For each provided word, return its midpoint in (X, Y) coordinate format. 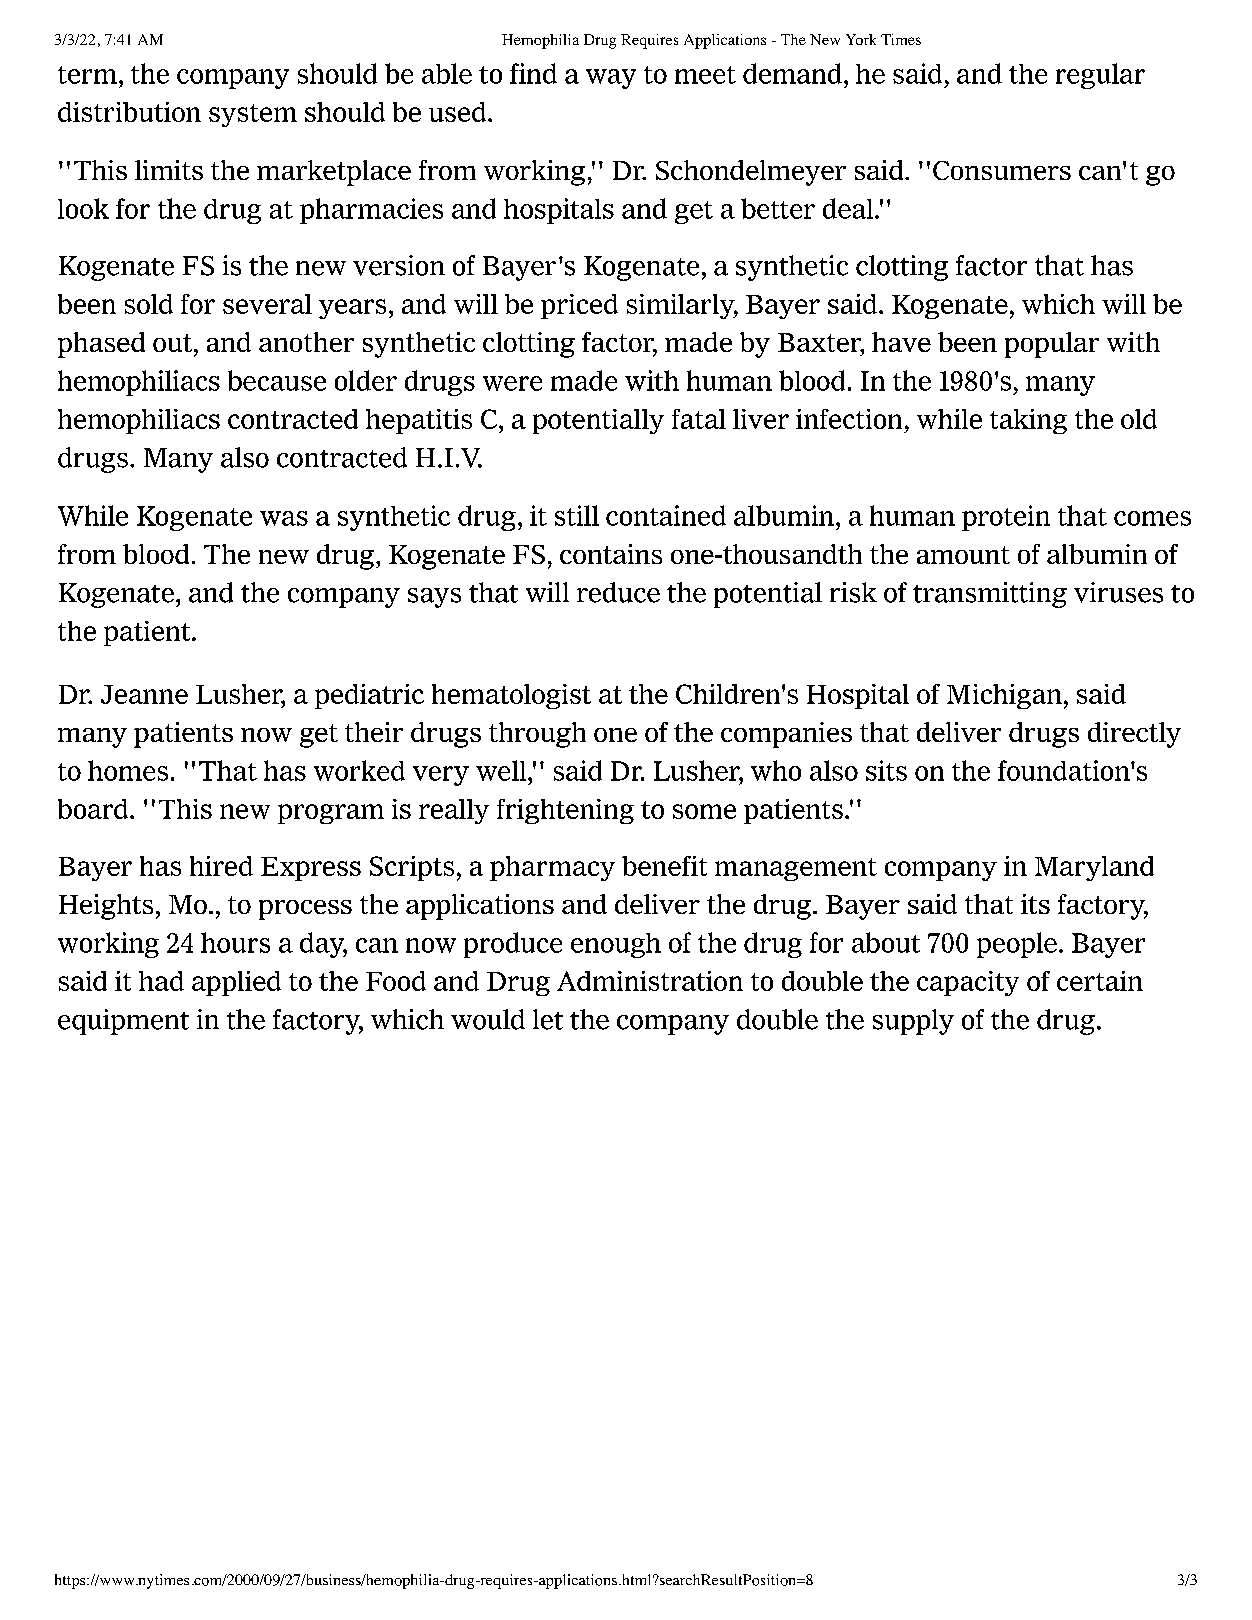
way (611, 79)
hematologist (511, 696)
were (512, 383)
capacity (968, 983)
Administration (650, 981)
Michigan (1004, 696)
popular (1052, 345)
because (277, 380)
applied (236, 983)
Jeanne (144, 694)
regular (1100, 76)
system (253, 115)
